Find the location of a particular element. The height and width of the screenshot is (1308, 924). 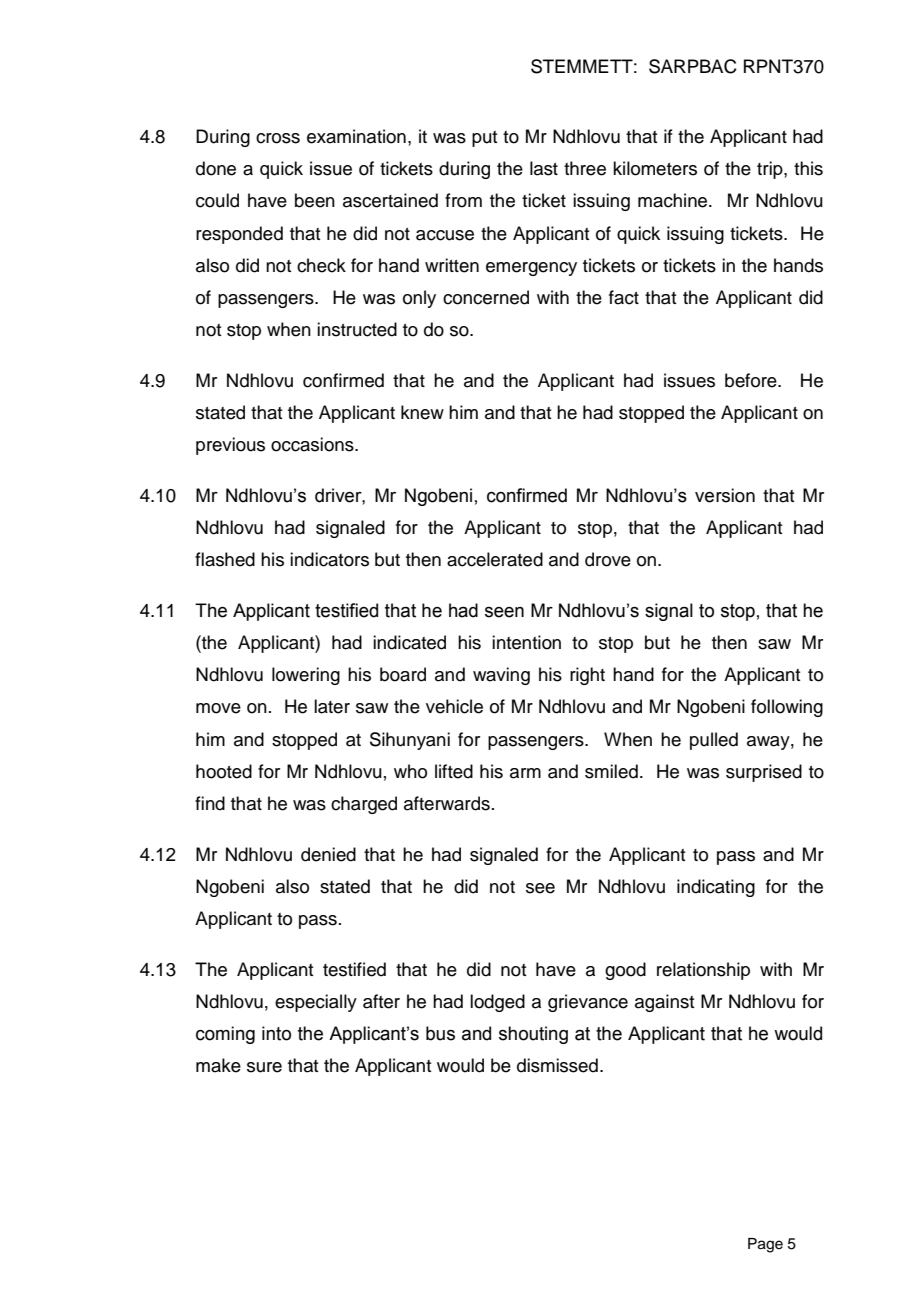

surprised is located at coordinates (764, 773).
